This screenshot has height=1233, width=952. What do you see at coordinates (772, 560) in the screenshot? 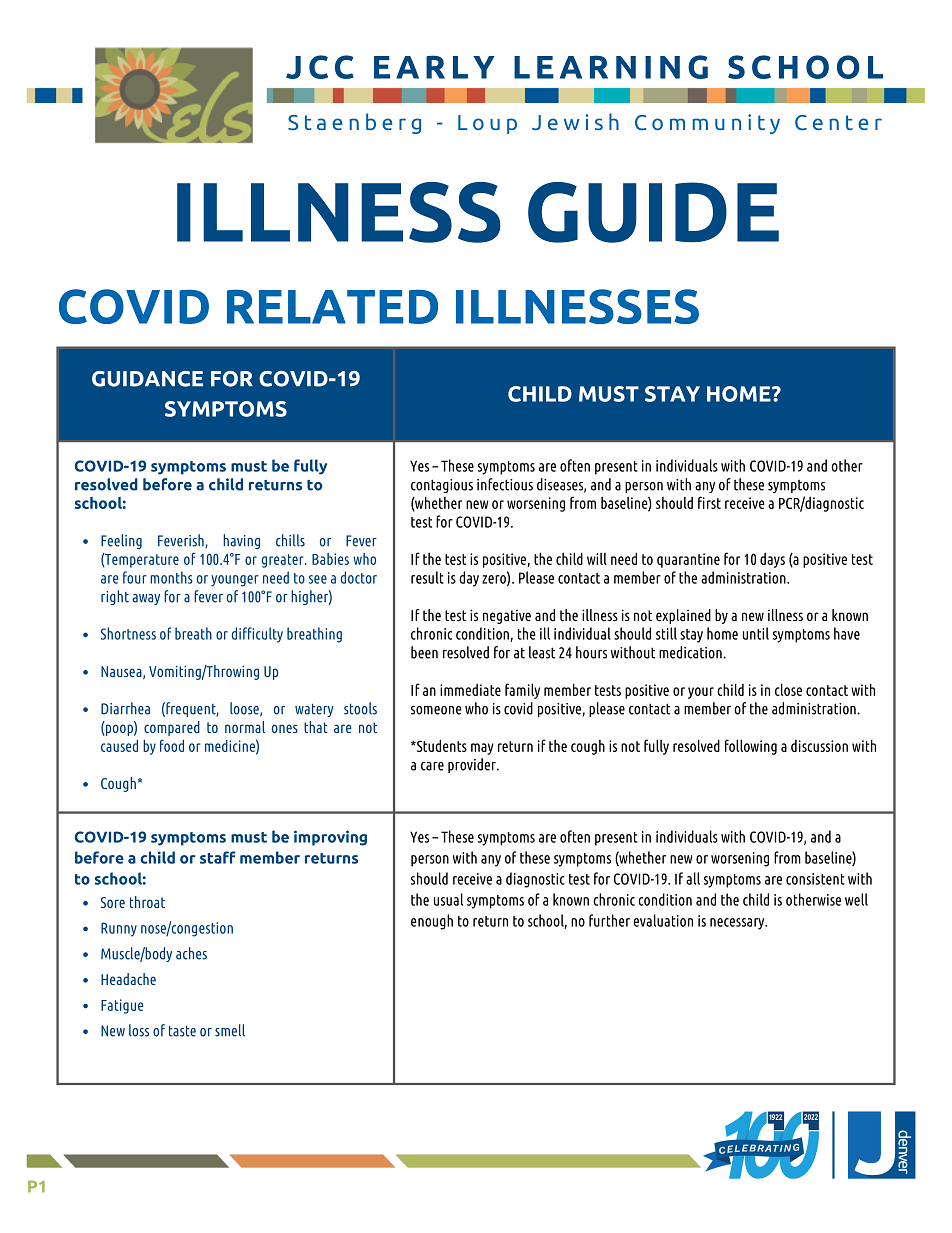
I see `days` at bounding box center [772, 560].
